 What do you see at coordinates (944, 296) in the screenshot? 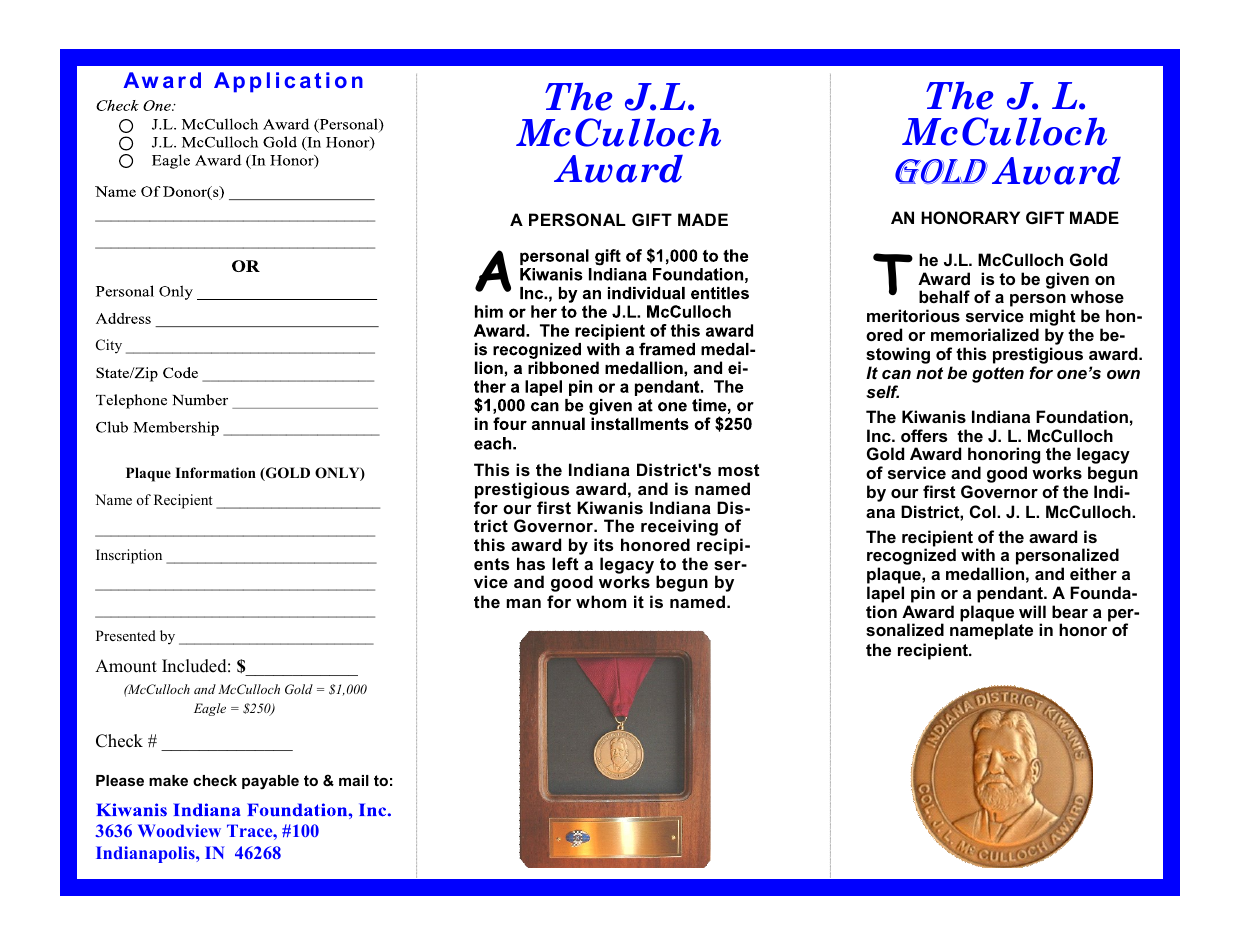
I see `behalf` at bounding box center [944, 296].
